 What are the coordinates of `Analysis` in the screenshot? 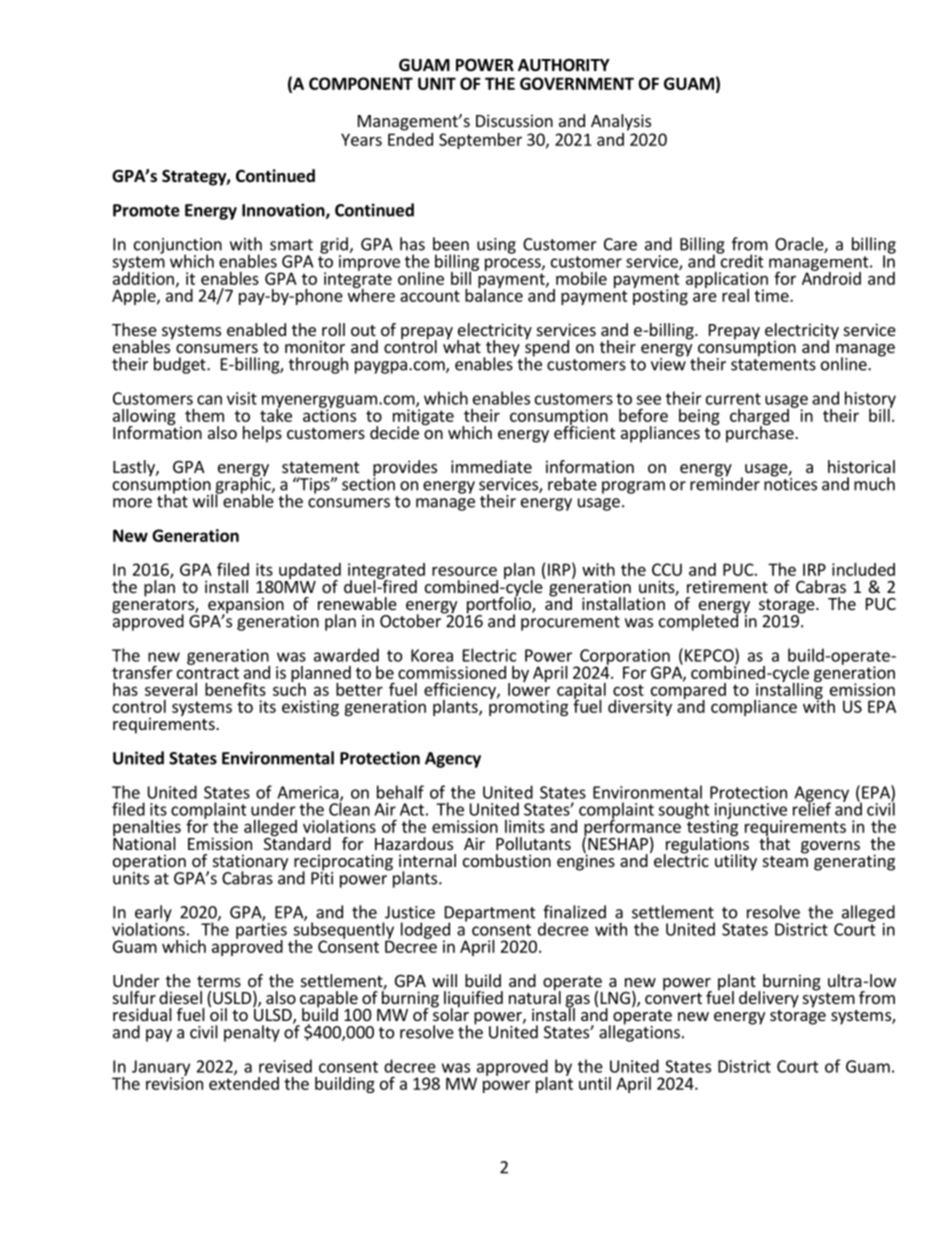 It's located at (621, 122).
